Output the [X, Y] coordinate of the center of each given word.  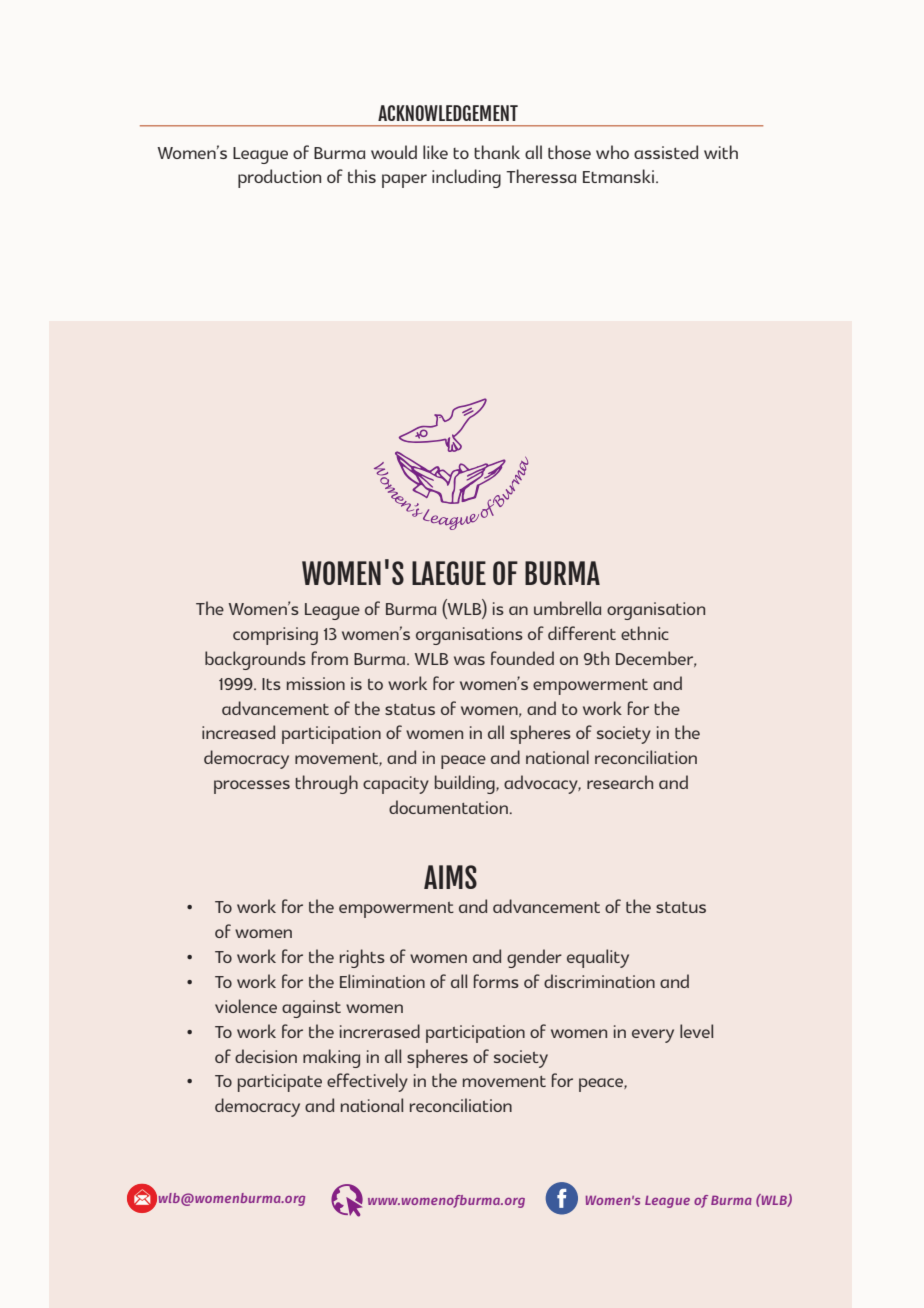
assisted [666, 152]
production [279, 178]
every [653, 1036]
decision [266, 1056]
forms [496, 981]
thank [497, 152]
